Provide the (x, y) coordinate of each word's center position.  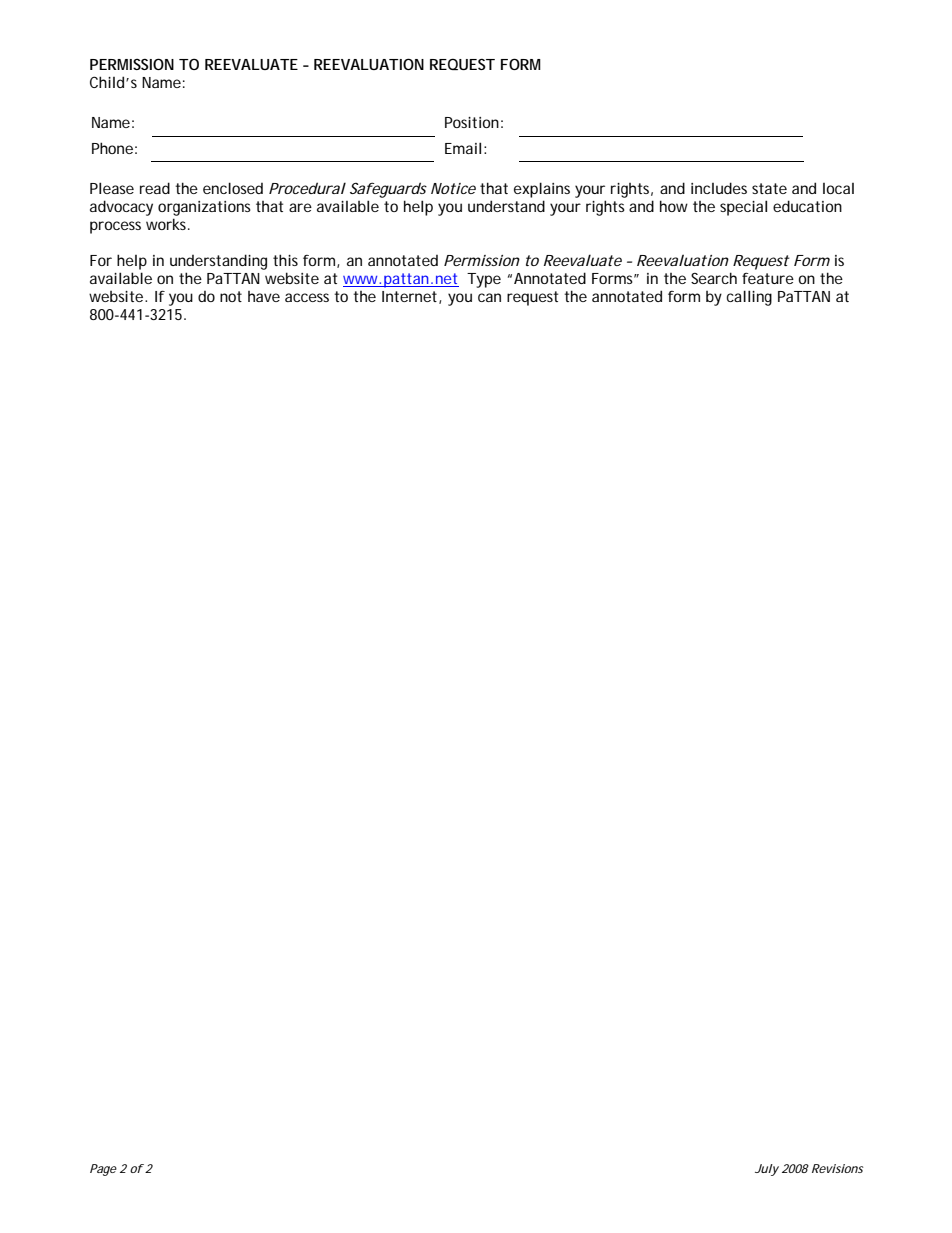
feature (768, 278)
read (155, 188)
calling (749, 298)
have (264, 296)
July (767, 1170)
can (489, 297)
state (769, 188)
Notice (453, 188)
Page (103, 1170)
